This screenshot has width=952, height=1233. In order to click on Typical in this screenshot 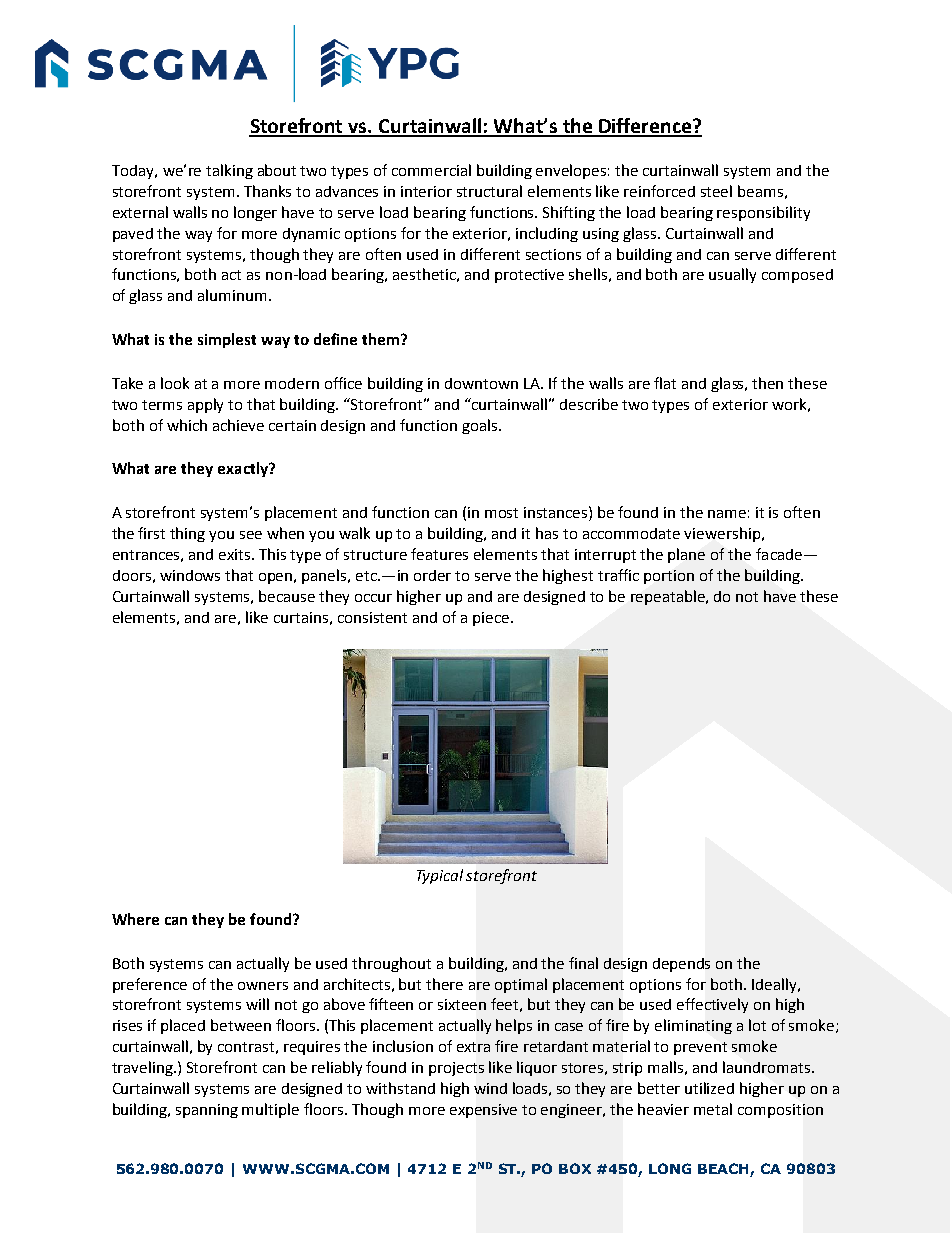, I will do `click(440, 876)`.
